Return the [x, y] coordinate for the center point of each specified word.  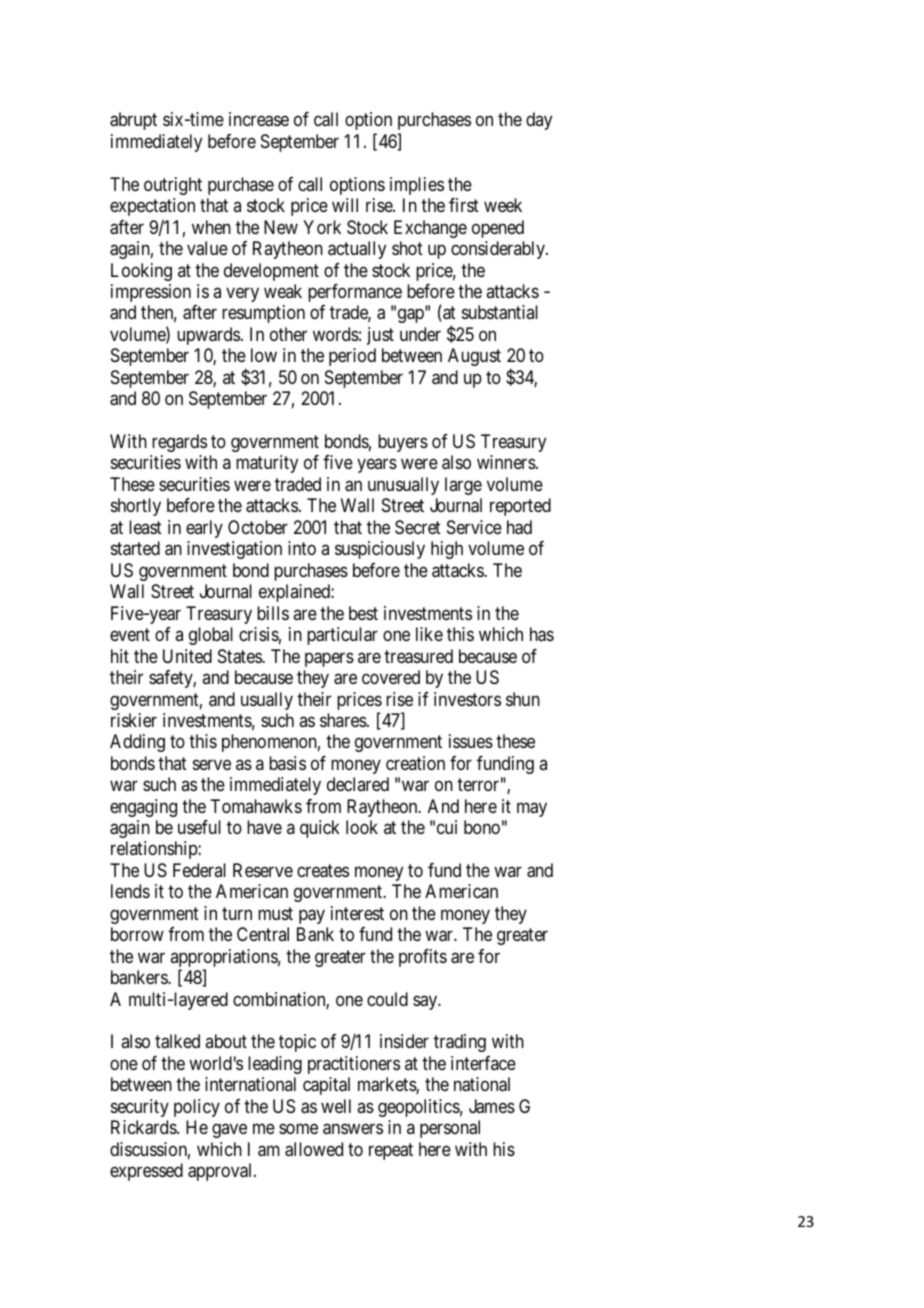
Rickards [144, 1127]
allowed [314, 1149]
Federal [199, 870]
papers [329, 659]
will [345, 205]
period [352, 357]
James [492, 1106]
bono [482, 827]
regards [179, 443]
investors [467, 699]
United [187, 656]
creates [323, 871]
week [503, 205]
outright [173, 186]
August [474, 357]
